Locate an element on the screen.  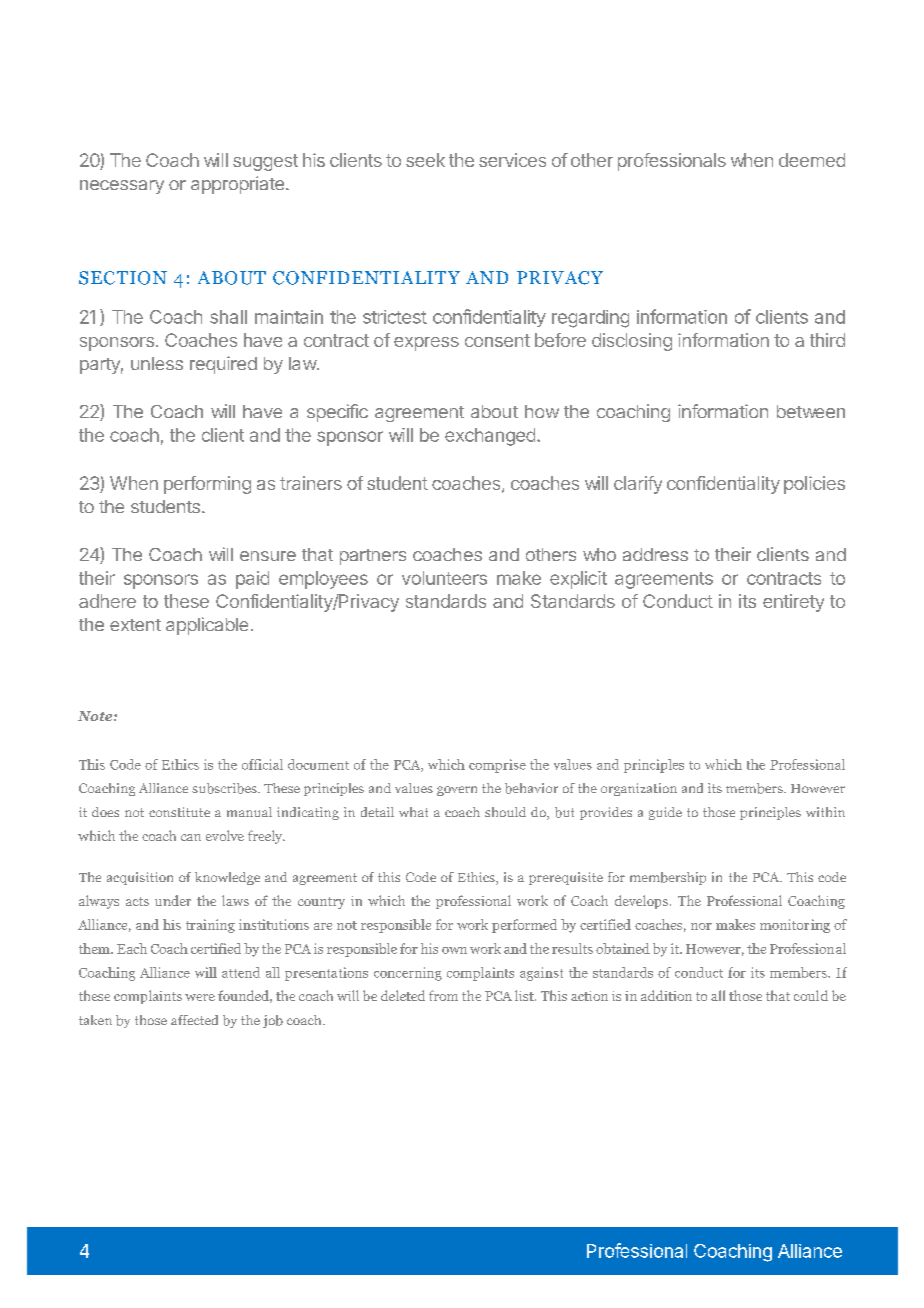
deemed is located at coordinates (812, 160).
